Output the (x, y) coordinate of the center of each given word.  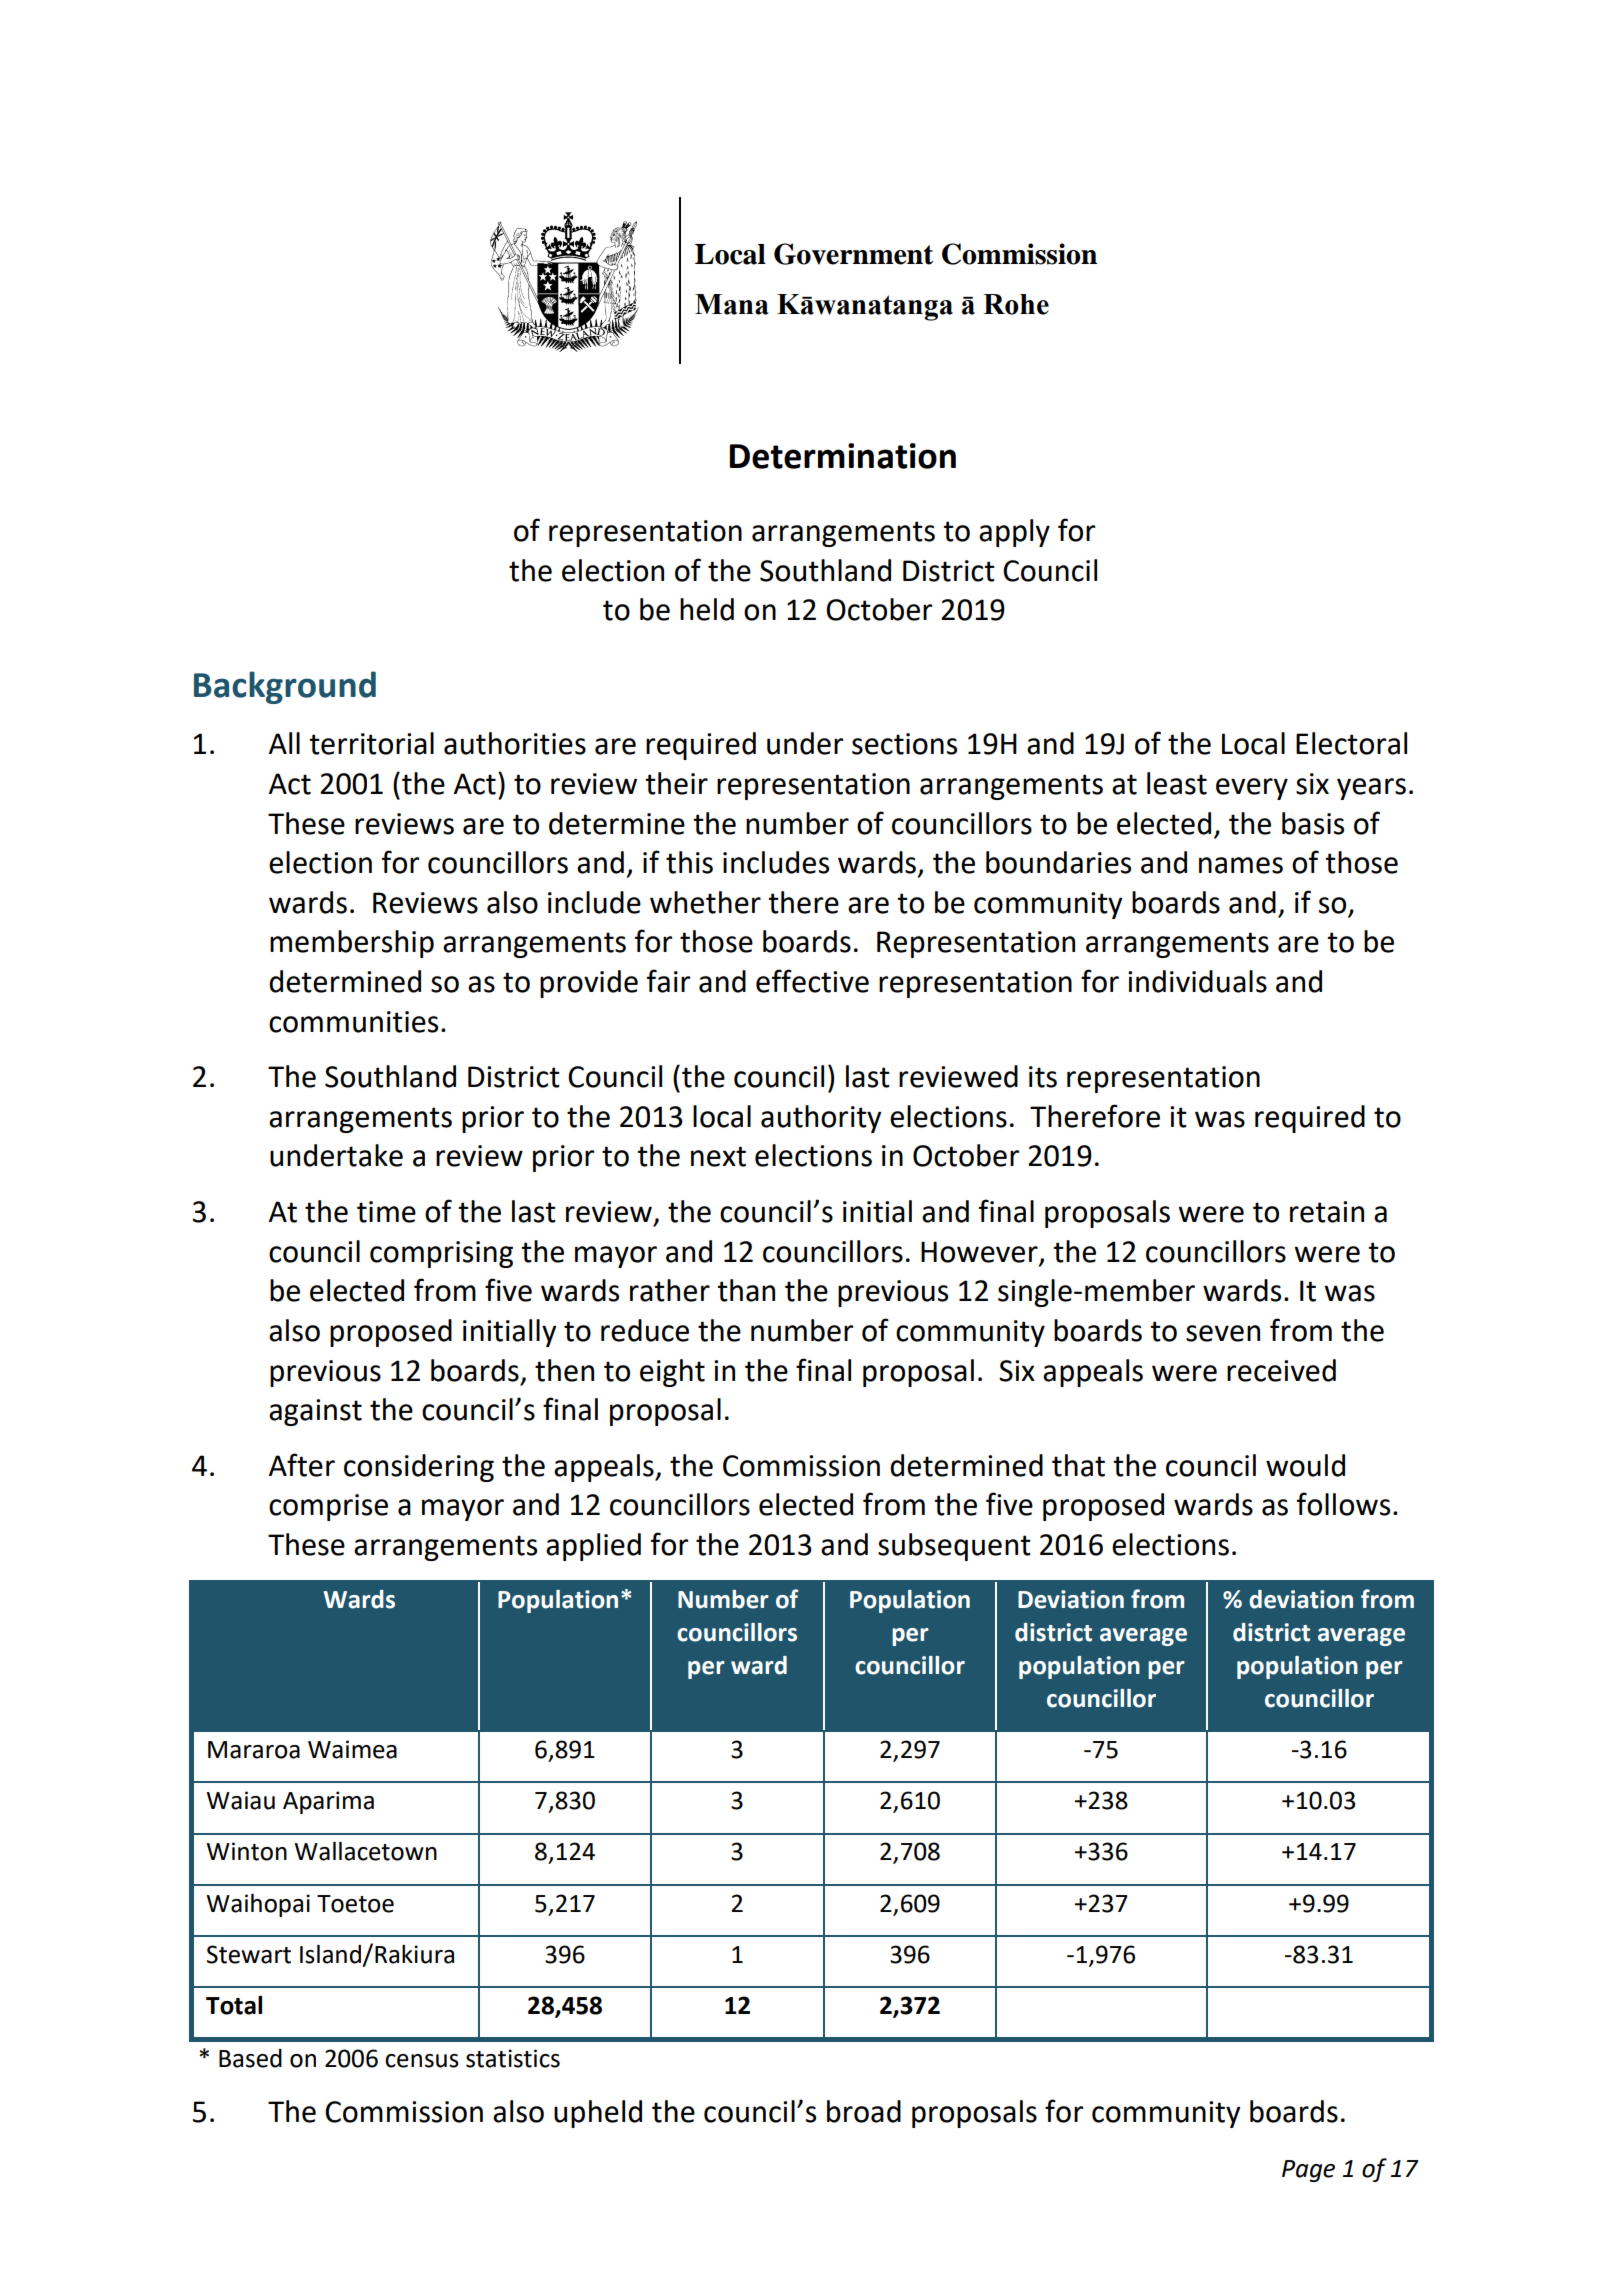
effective (812, 981)
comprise (328, 1507)
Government (853, 254)
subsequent (954, 1547)
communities (353, 1022)
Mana (732, 304)
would (1305, 1465)
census (422, 2061)
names (1241, 865)
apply (1014, 533)
